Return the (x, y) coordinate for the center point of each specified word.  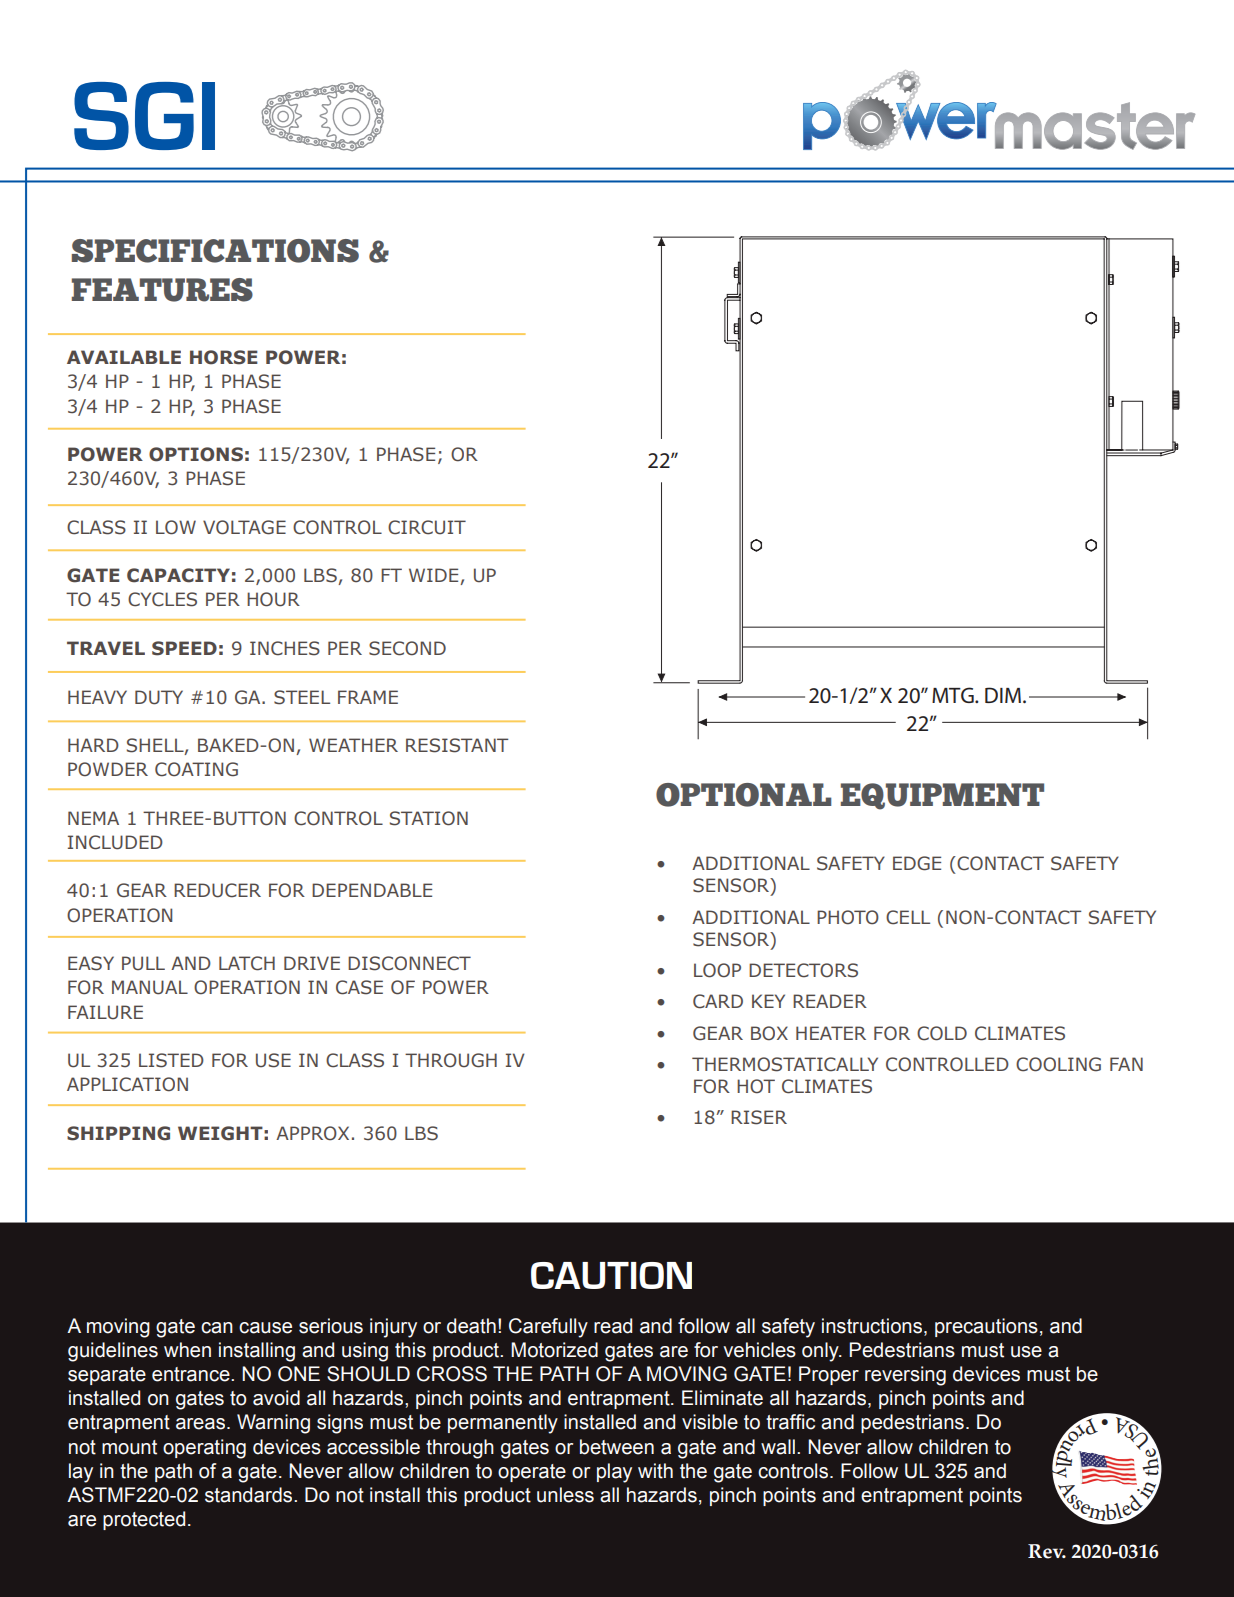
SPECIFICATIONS (215, 251)
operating (204, 1449)
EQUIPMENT (942, 796)
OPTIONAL (743, 795)
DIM (1003, 695)
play (614, 1473)
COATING (196, 769)
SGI (144, 116)
